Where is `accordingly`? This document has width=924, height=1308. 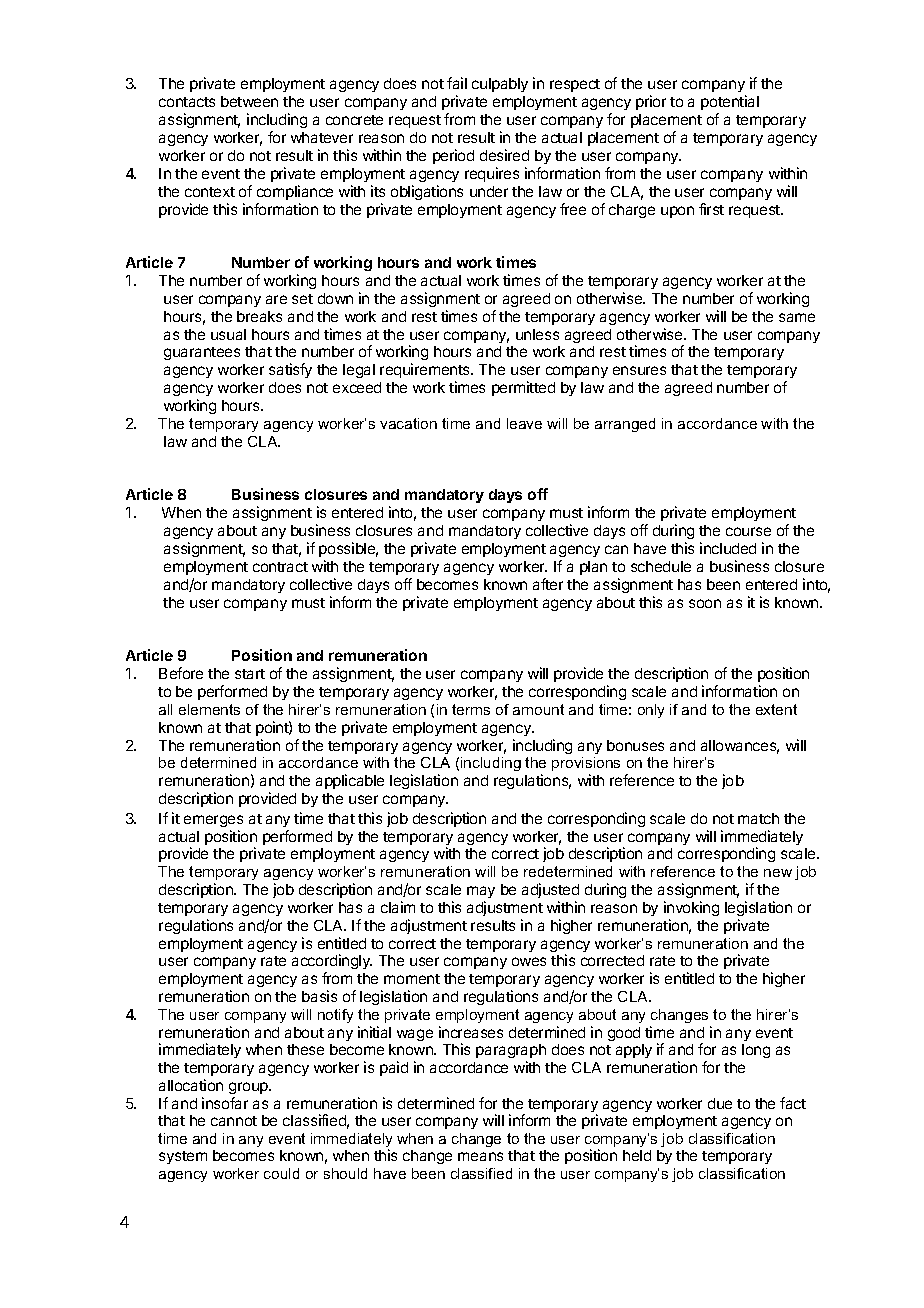
accordingly is located at coordinates (332, 963).
